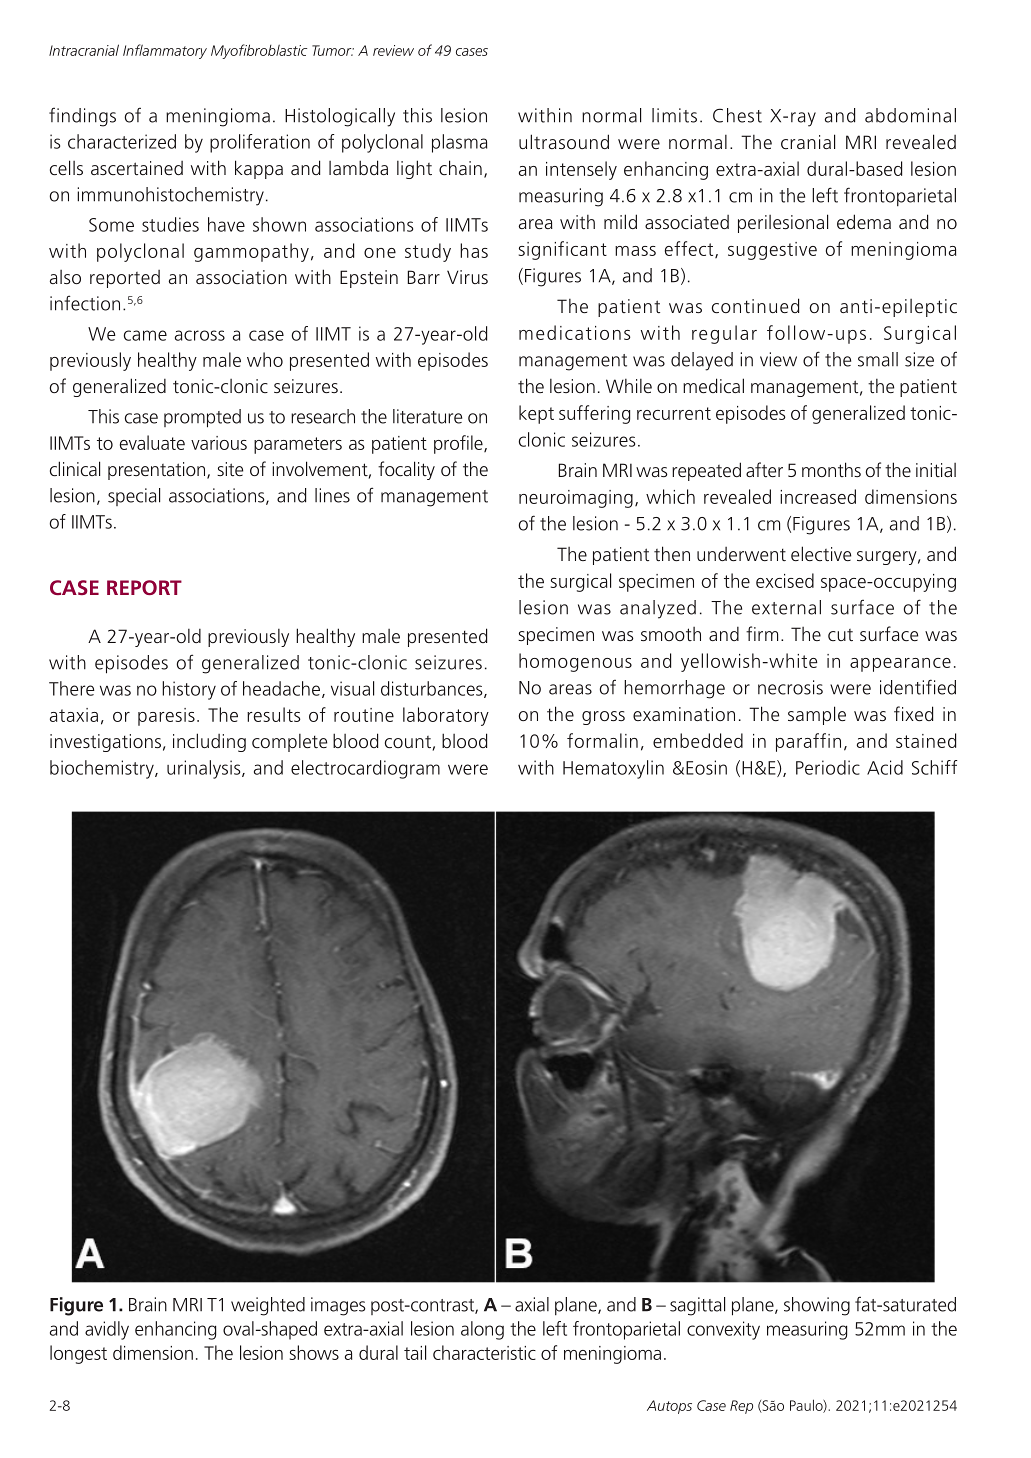 The width and height of the image is (1031, 1458). Describe the element at coordinates (878, 359) in the image. I see `small` at that location.
